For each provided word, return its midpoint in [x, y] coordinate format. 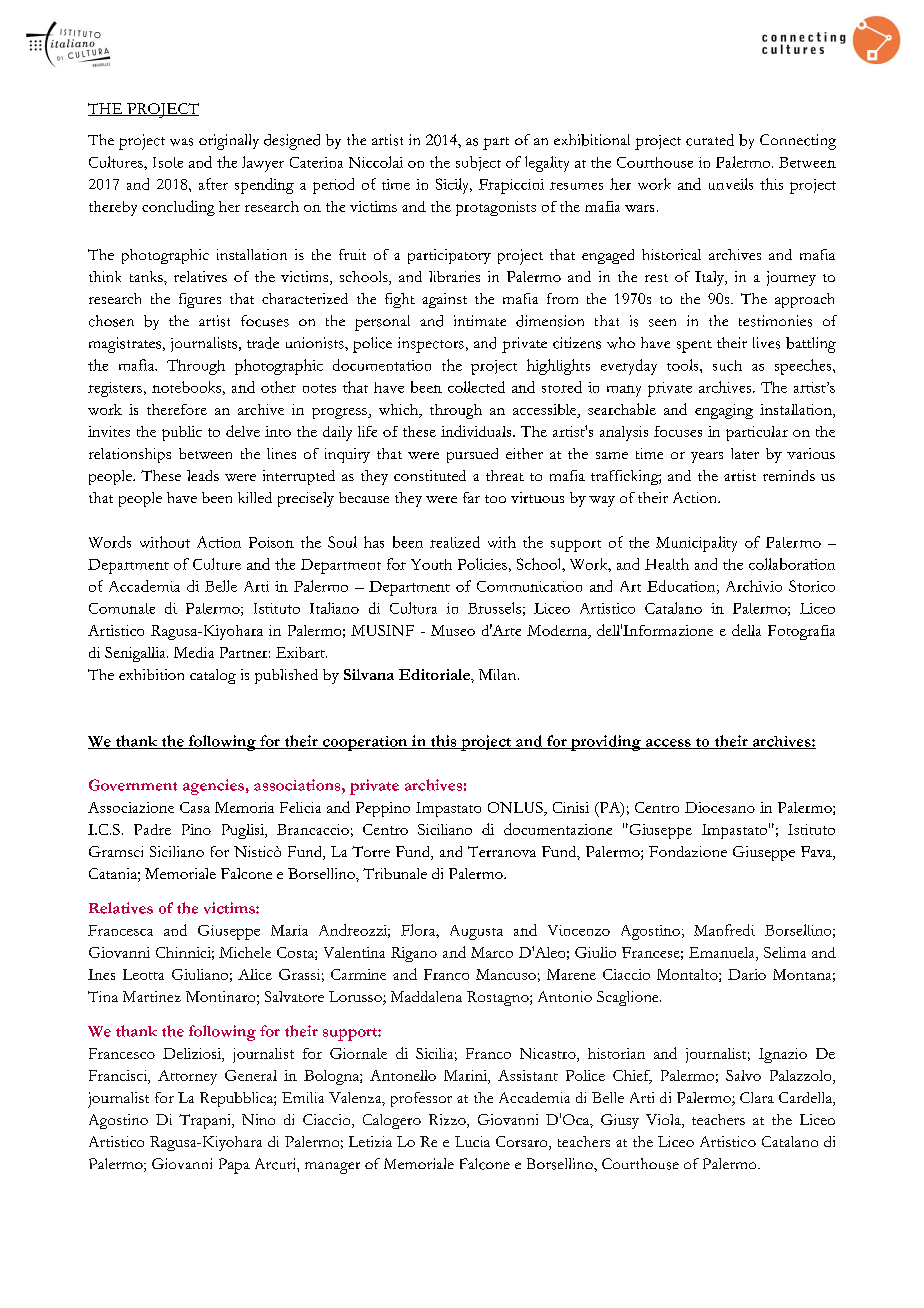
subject [478, 163]
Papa [234, 1166]
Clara [757, 1097]
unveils [731, 184]
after [213, 184]
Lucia [472, 1141]
